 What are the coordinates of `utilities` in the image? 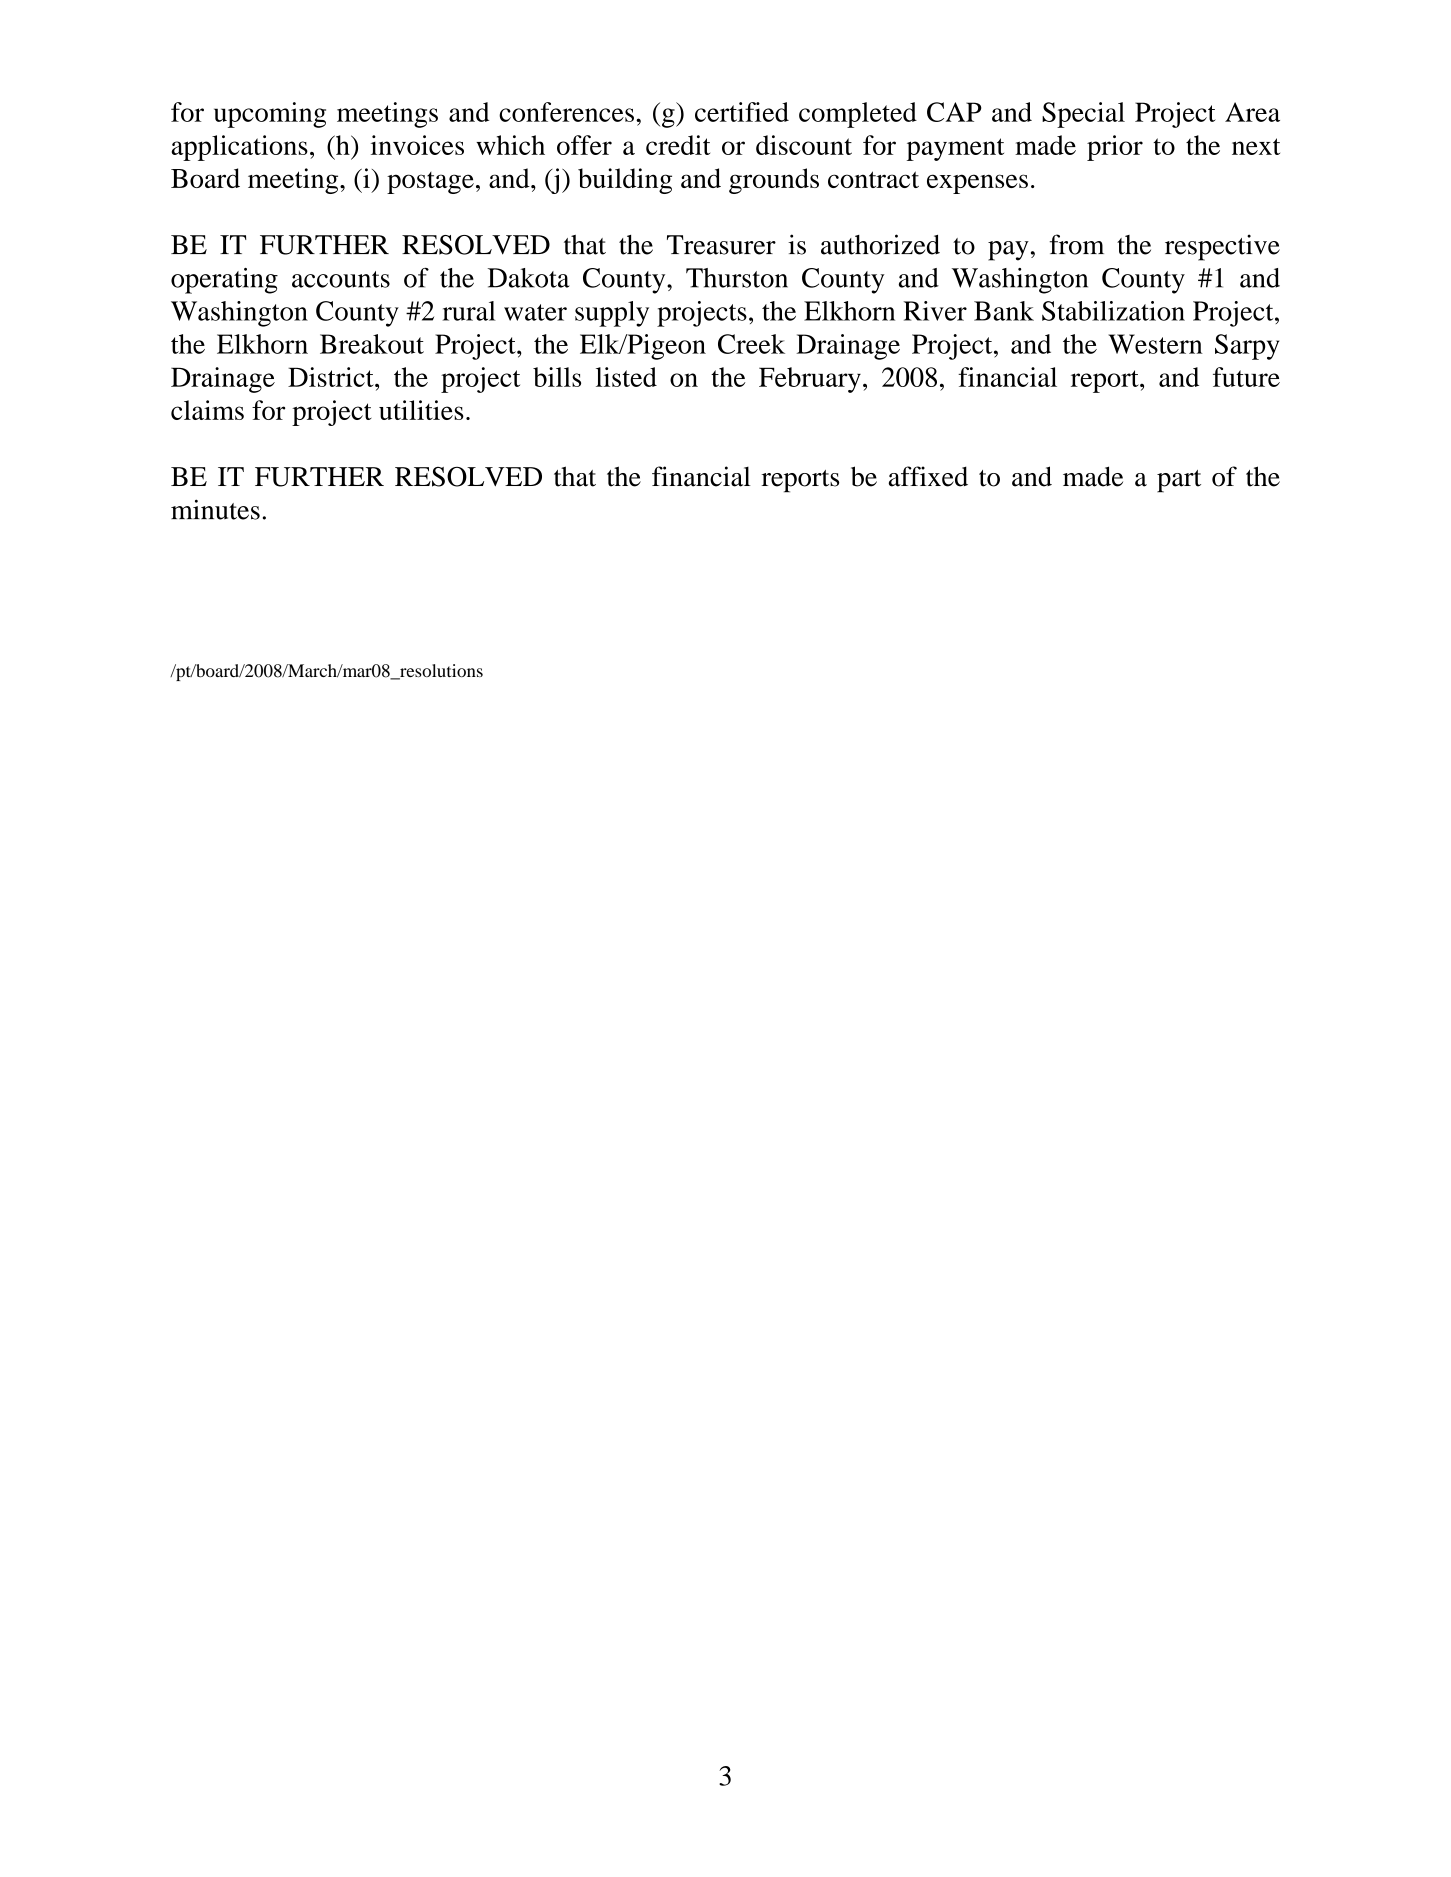 It's located at (421, 410).
